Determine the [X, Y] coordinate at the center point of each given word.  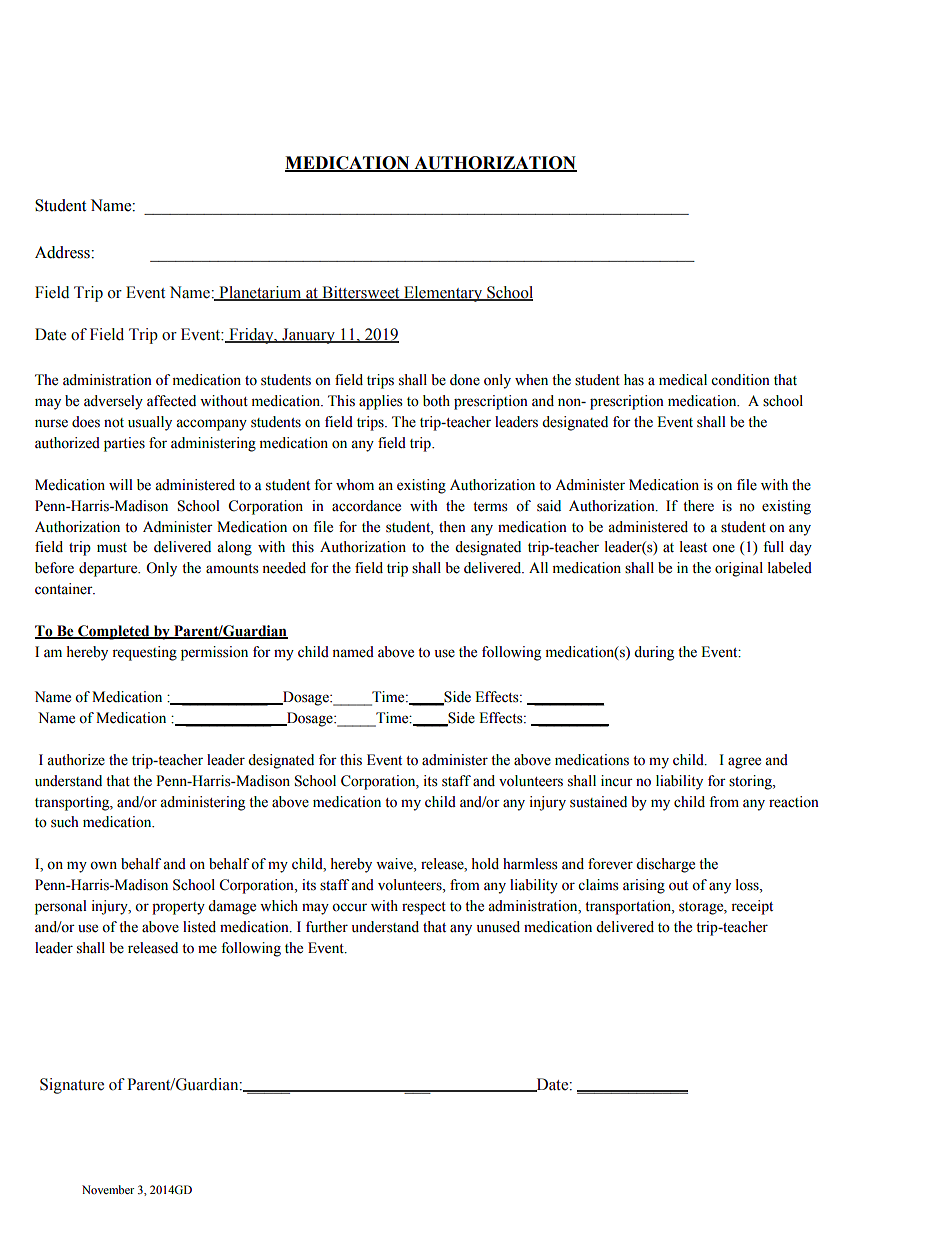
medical [683, 380]
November [108, 1189]
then [452, 527]
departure [109, 569]
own [103, 865]
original [739, 569]
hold [485, 864]
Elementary [443, 294]
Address [63, 252]
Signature [72, 1086]
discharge [665, 865]
